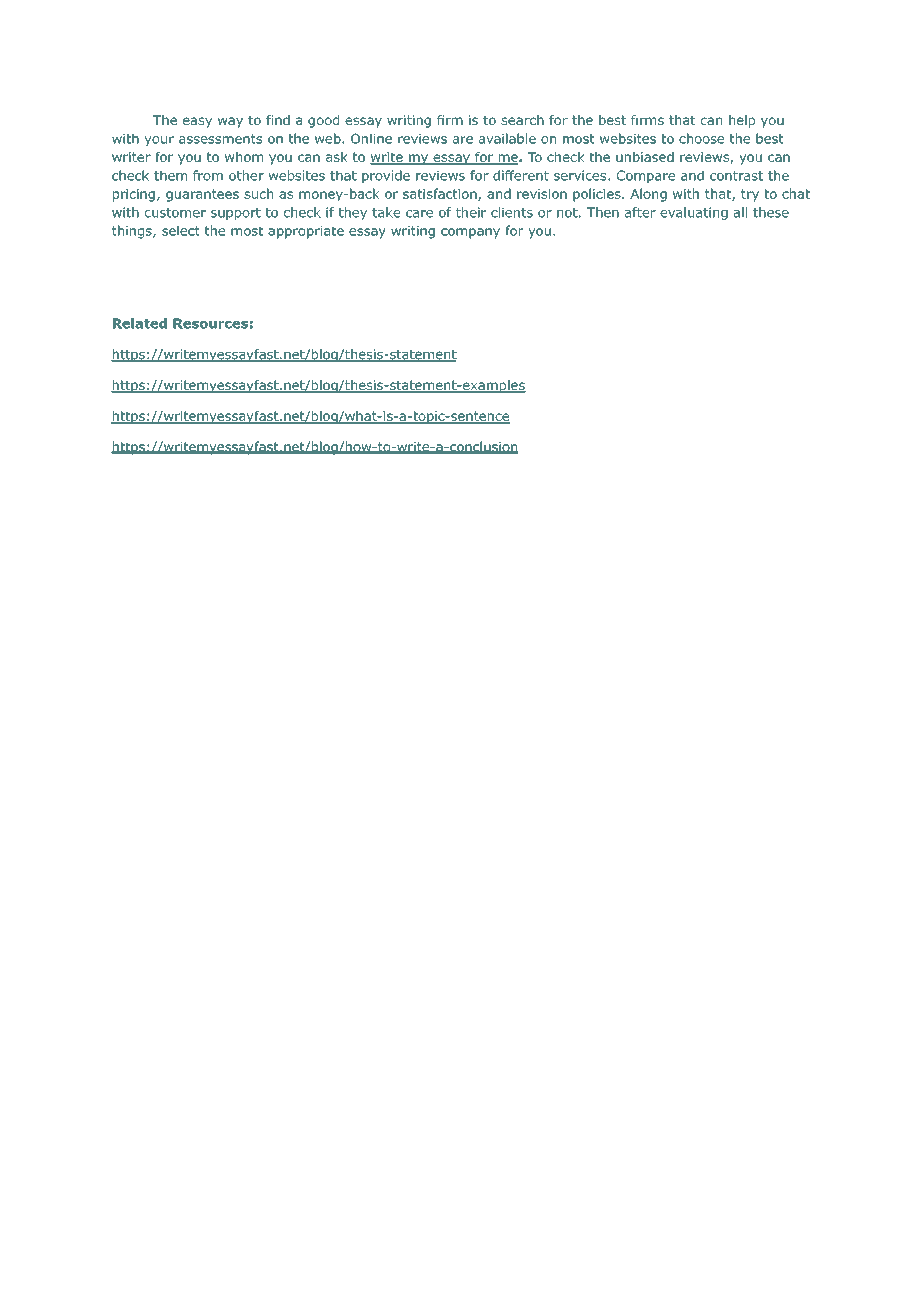 This image has height=1307, width=924. Describe the element at coordinates (197, 122) in the image. I see `easy` at that location.
